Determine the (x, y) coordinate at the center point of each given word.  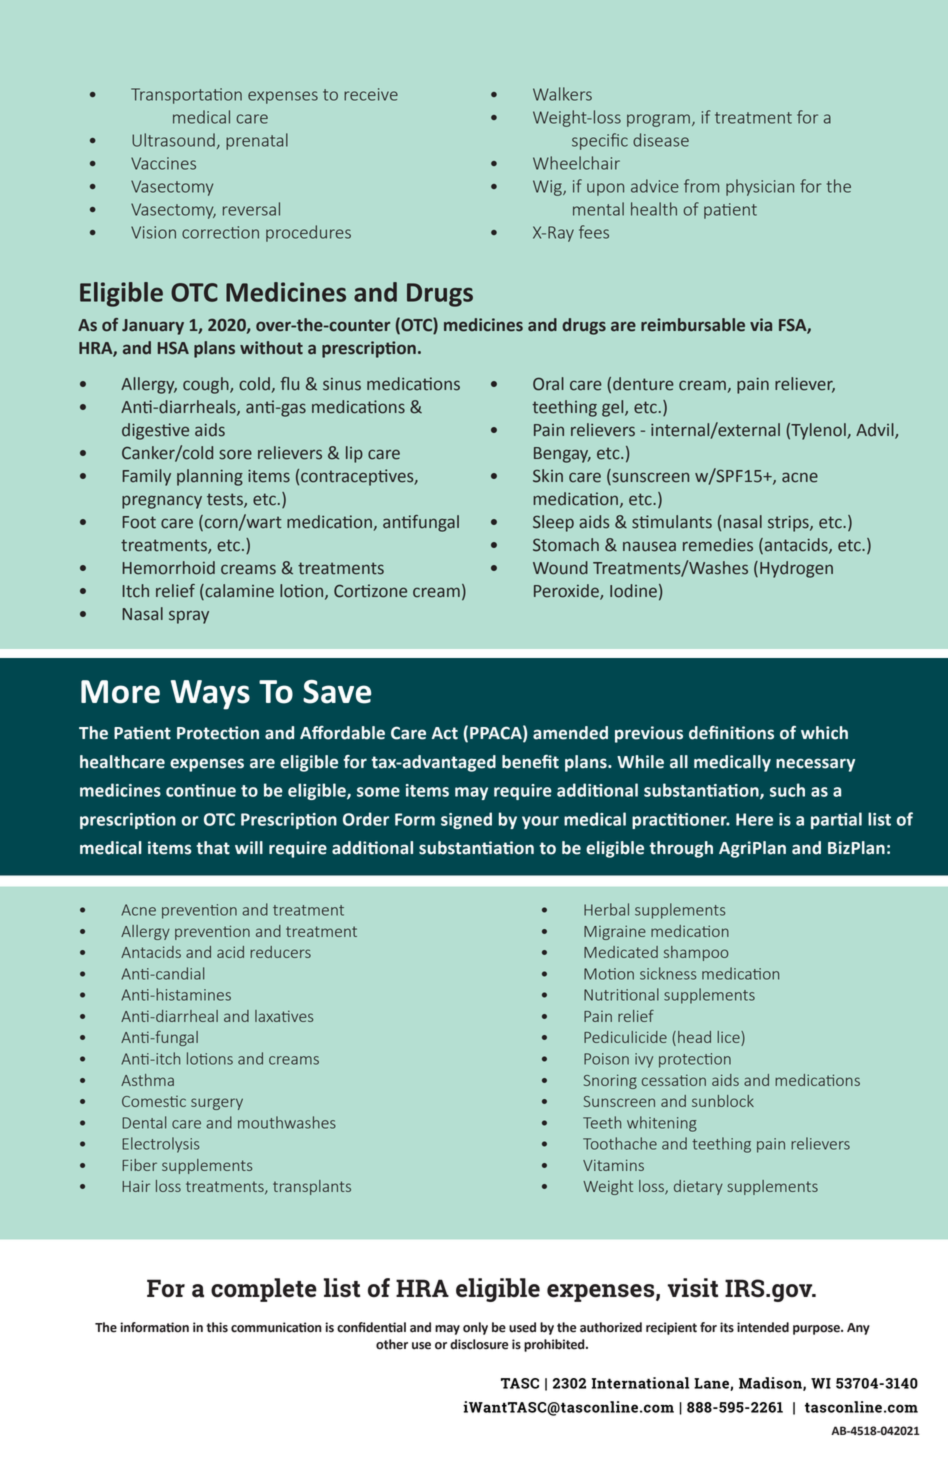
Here (754, 819)
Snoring (610, 1081)
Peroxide (567, 591)
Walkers (562, 94)
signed (466, 820)
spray (189, 617)
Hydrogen (796, 569)
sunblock (723, 1101)
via (761, 325)
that (213, 848)
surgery (217, 1104)
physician (760, 187)
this (217, 1327)
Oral (548, 384)
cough (207, 385)
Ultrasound (173, 140)
